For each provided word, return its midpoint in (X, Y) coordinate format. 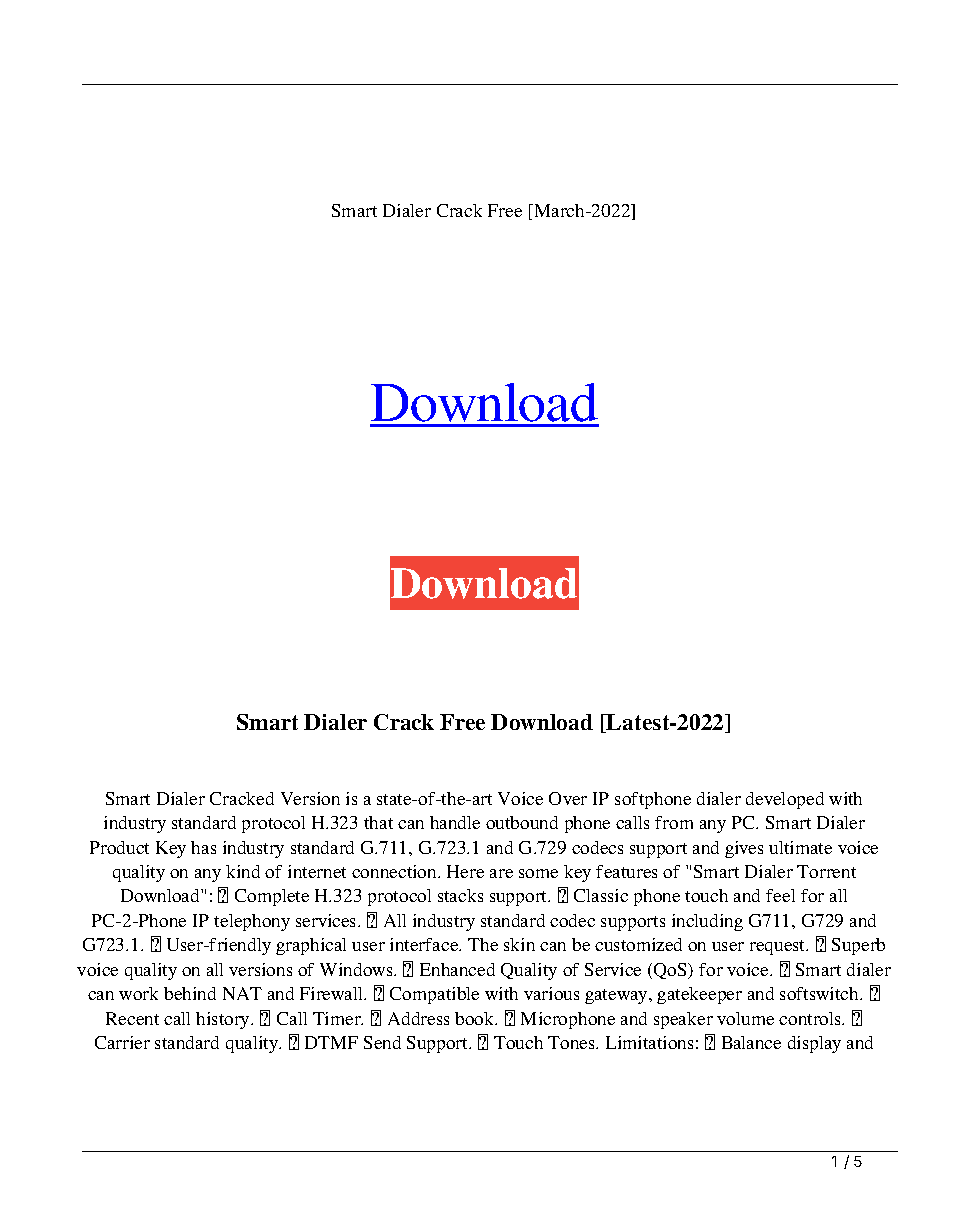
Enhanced (457, 969)
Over (568, 798)
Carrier (122, 1042)
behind (190, 993)
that (378, 822)
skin (519, 944)
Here (465, 871)
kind (243, 871)
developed (785, 800)
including (707, 922)
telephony (252, 922)
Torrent (826, 871)
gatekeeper (699, 995)
